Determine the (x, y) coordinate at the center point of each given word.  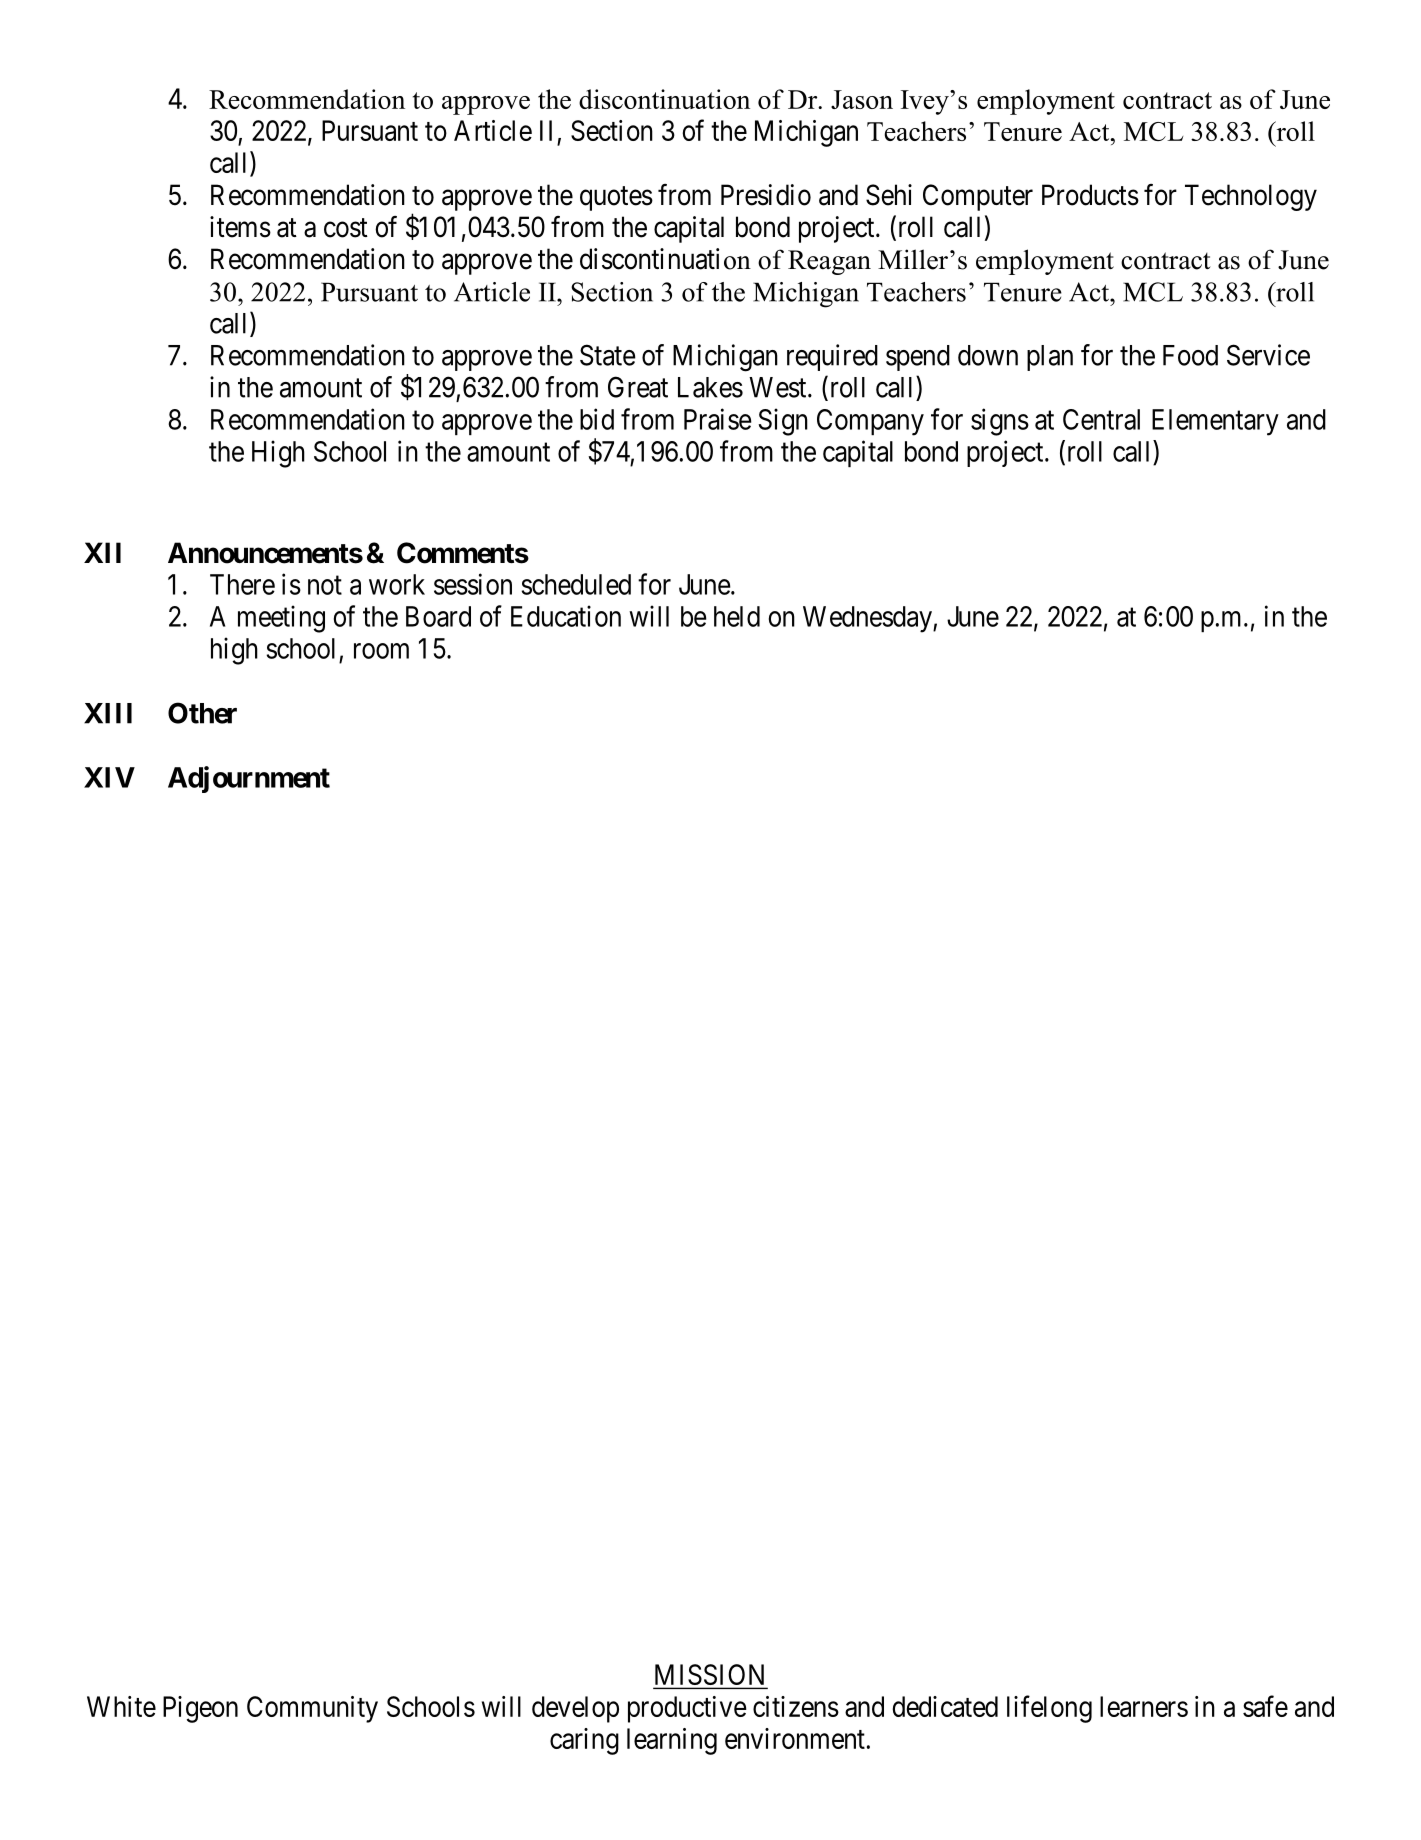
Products (1090, 195)
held (737, 616)
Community (312, 1709)
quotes (616, 198)
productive (687, 1709)
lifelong (1049, 1709)
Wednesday (868, 619)
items (240, 227)
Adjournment (249, 779)
